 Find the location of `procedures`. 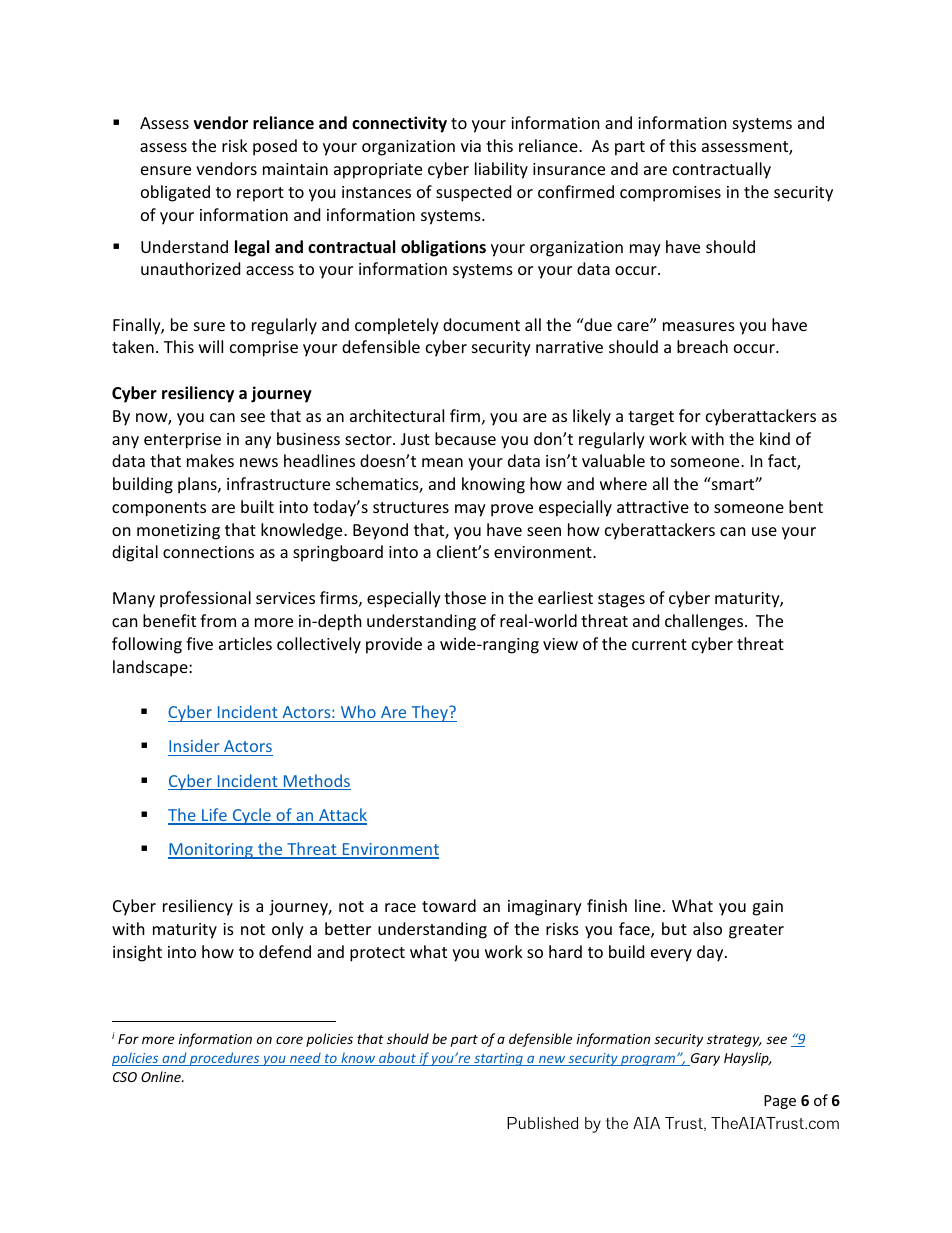

procedures is located at coordinates (225, 1059).
